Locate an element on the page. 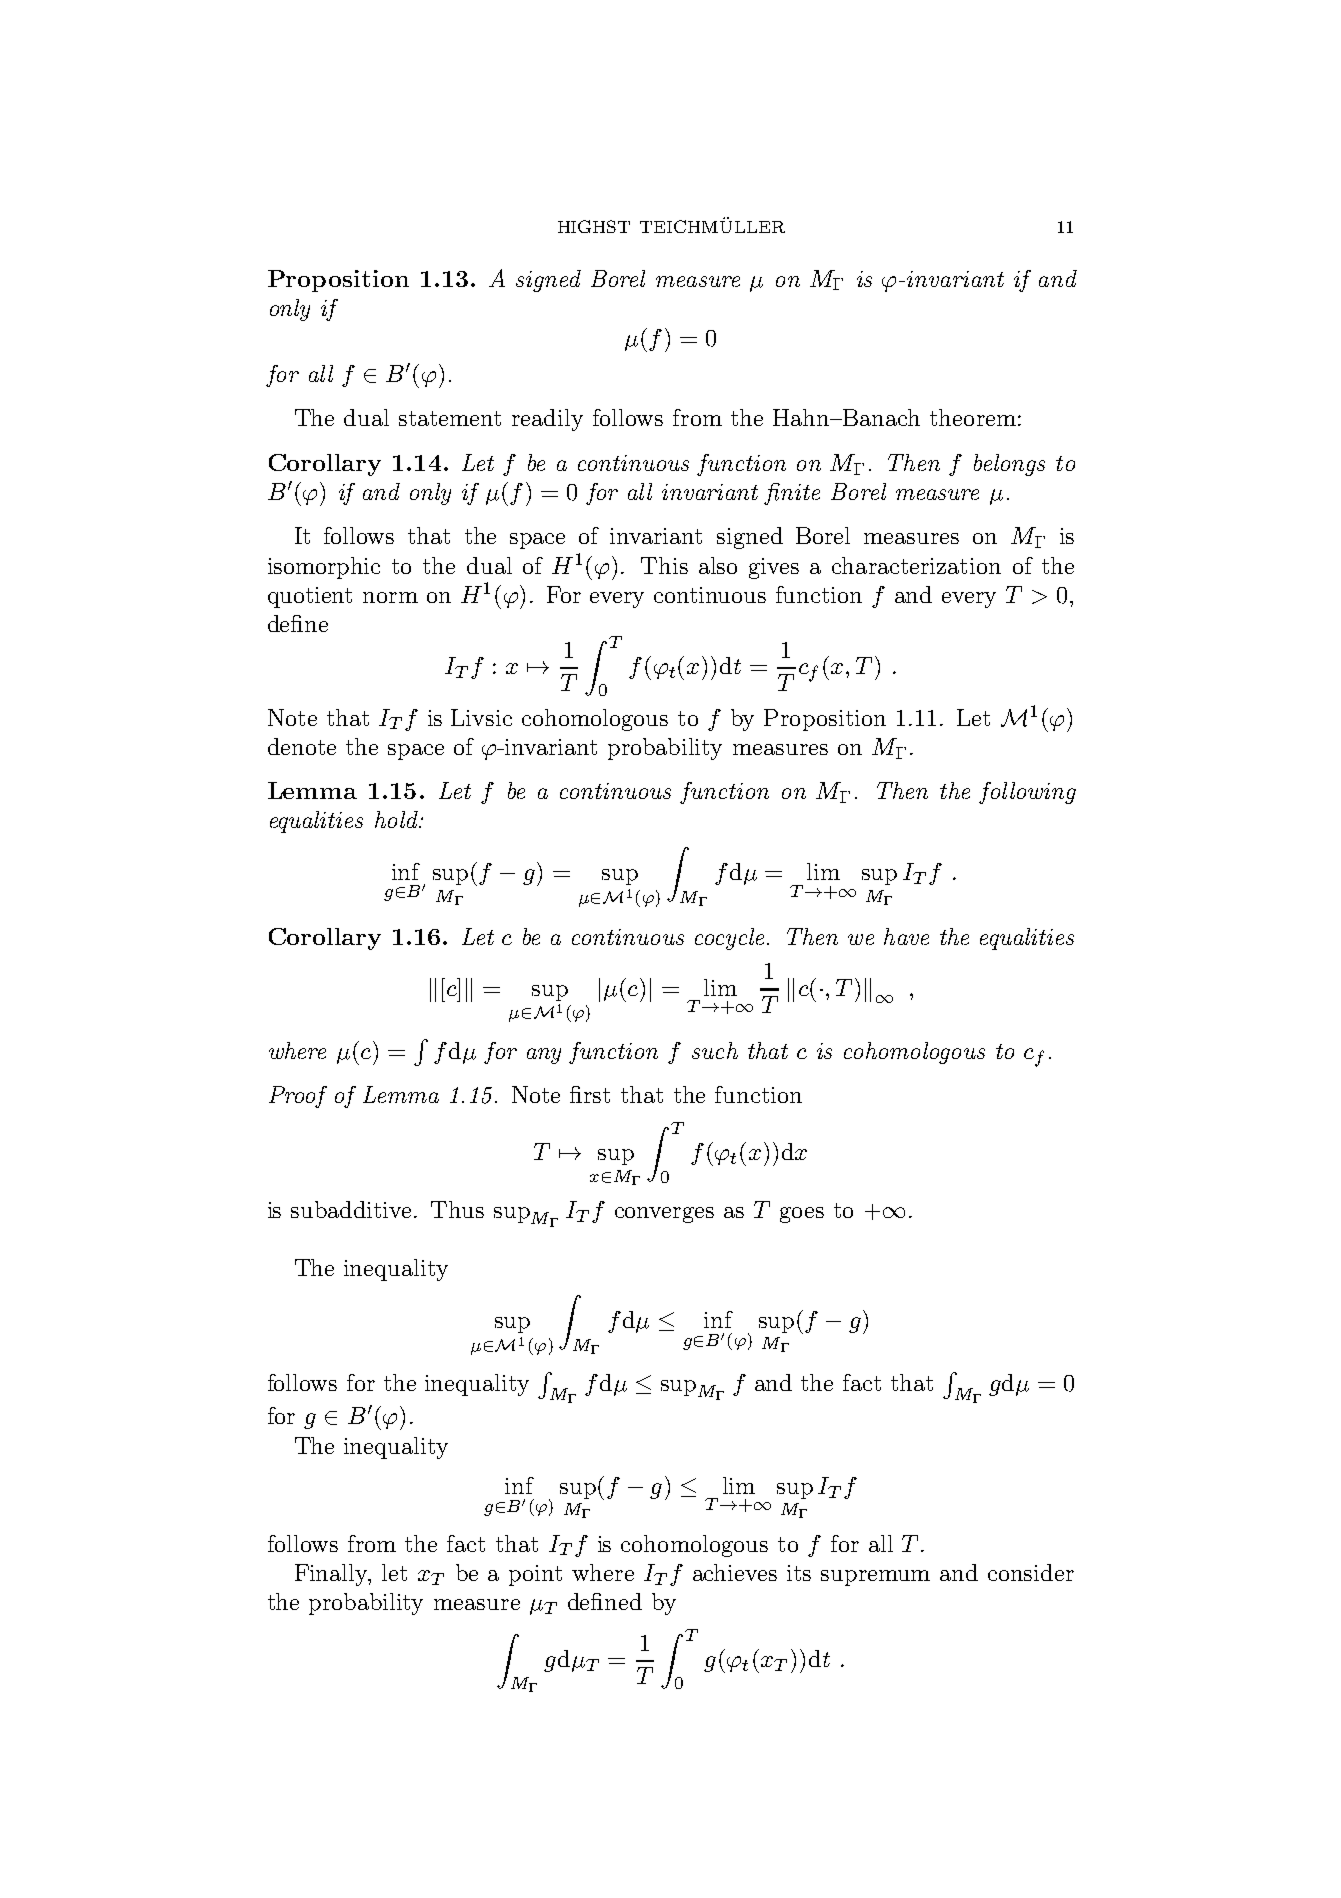  achieves is located at coordinates (735, 1572).
